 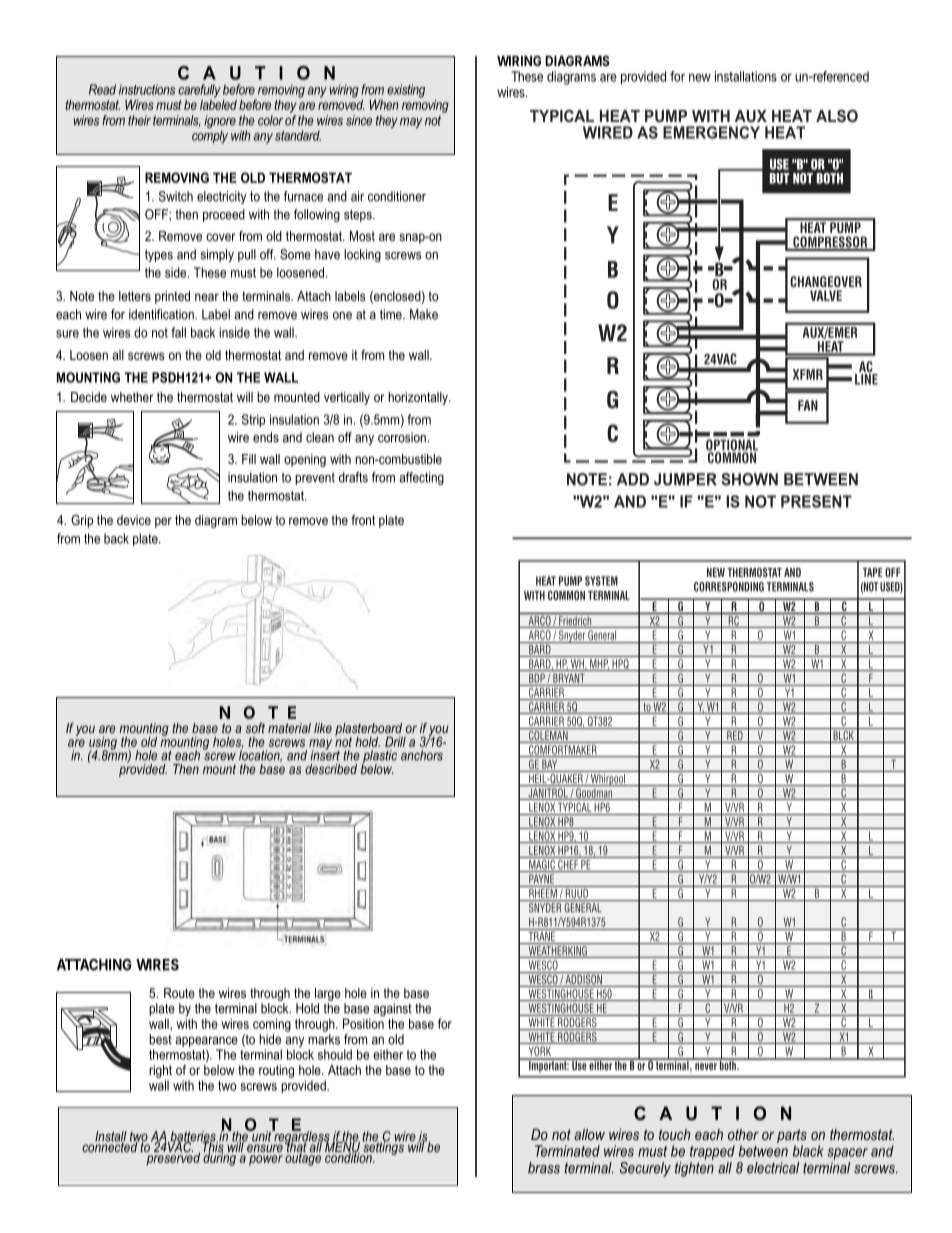 I want to click on Fill, so click(x=249, y=459).
